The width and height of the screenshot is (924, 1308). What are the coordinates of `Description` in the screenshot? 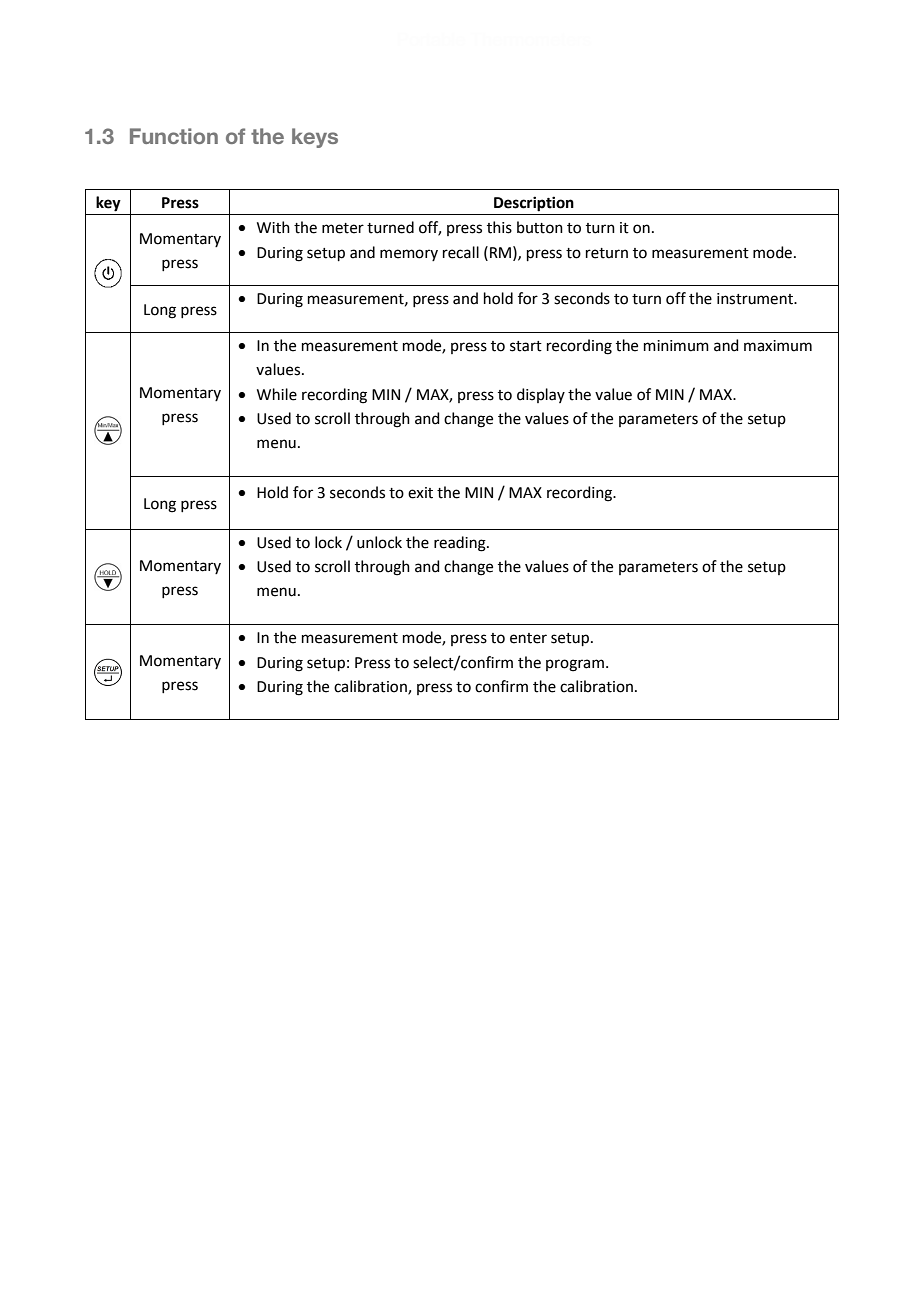 It's located at (534, 204).
